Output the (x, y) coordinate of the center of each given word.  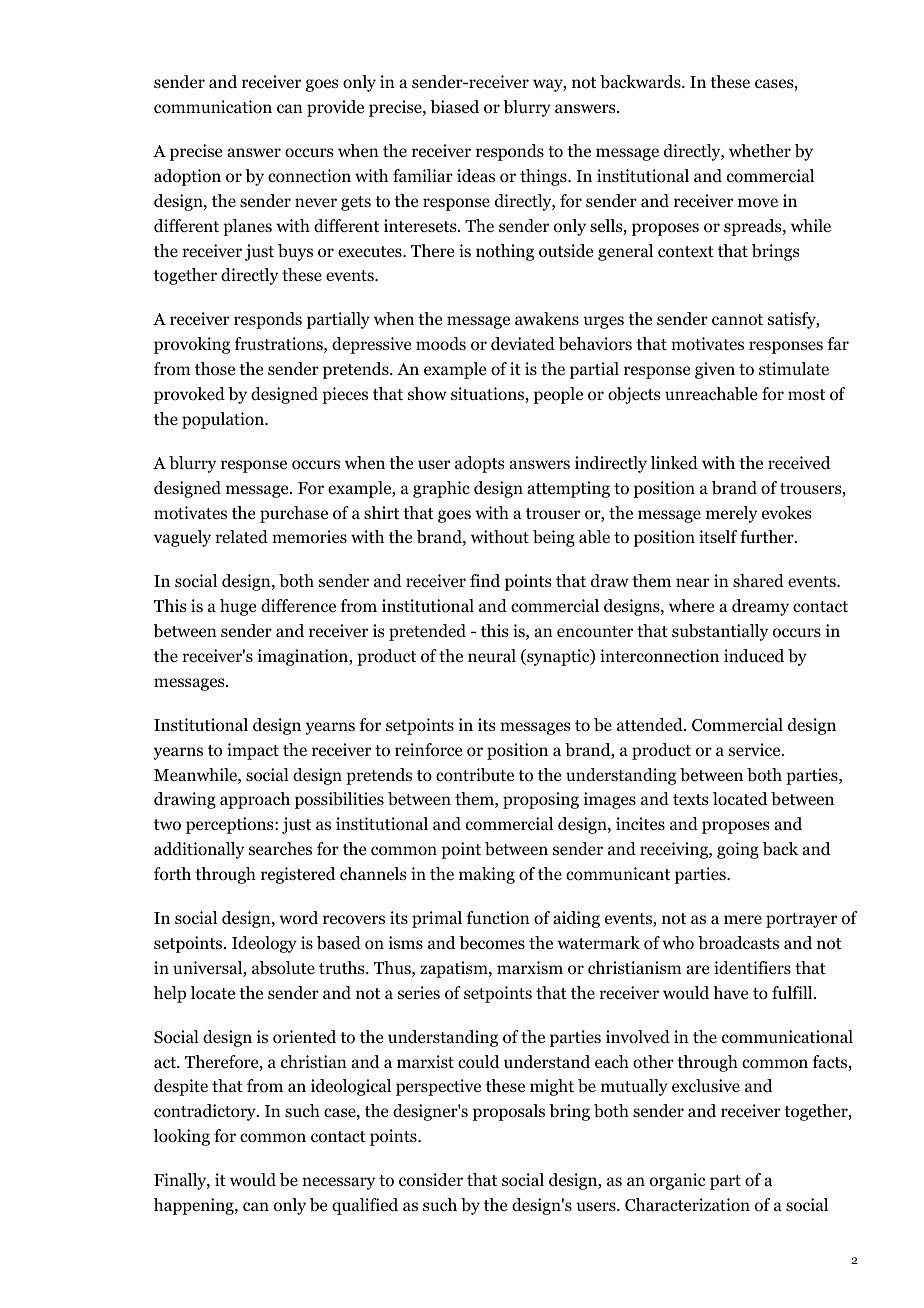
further (768, 536)
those (215, 369)
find (485, 581)
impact (253, 751)
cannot (737, 320)
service (756, 749)
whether (760, 150)
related (241, 537)
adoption (187, 177)
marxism (530, 967)
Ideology (264, 944)
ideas (476, 175)
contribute (475, 775)
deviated (523, 343)
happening (195, 1206)
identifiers (752, 967)
